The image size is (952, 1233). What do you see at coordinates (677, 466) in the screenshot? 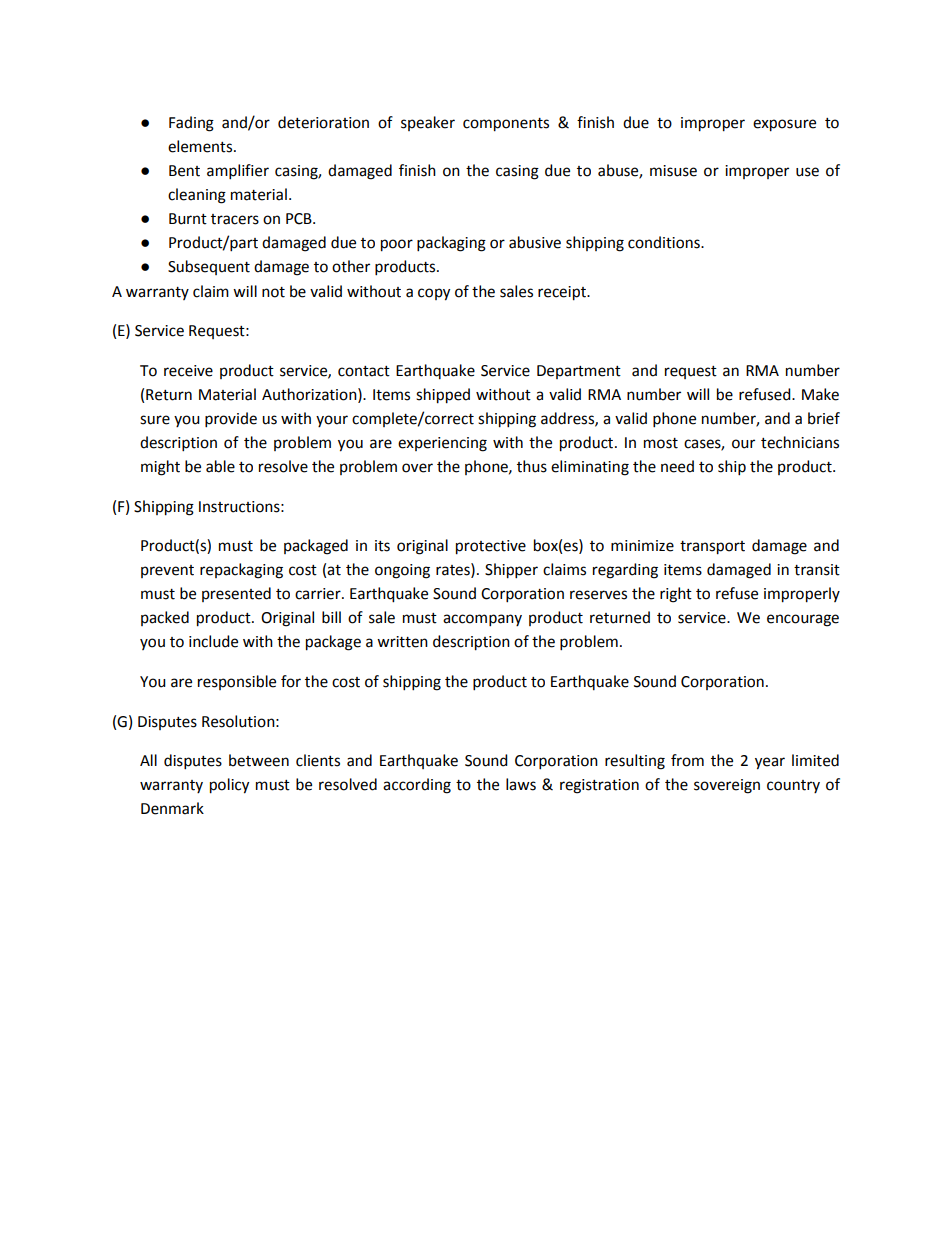
I see `need` at bounding box center [677, 466].
